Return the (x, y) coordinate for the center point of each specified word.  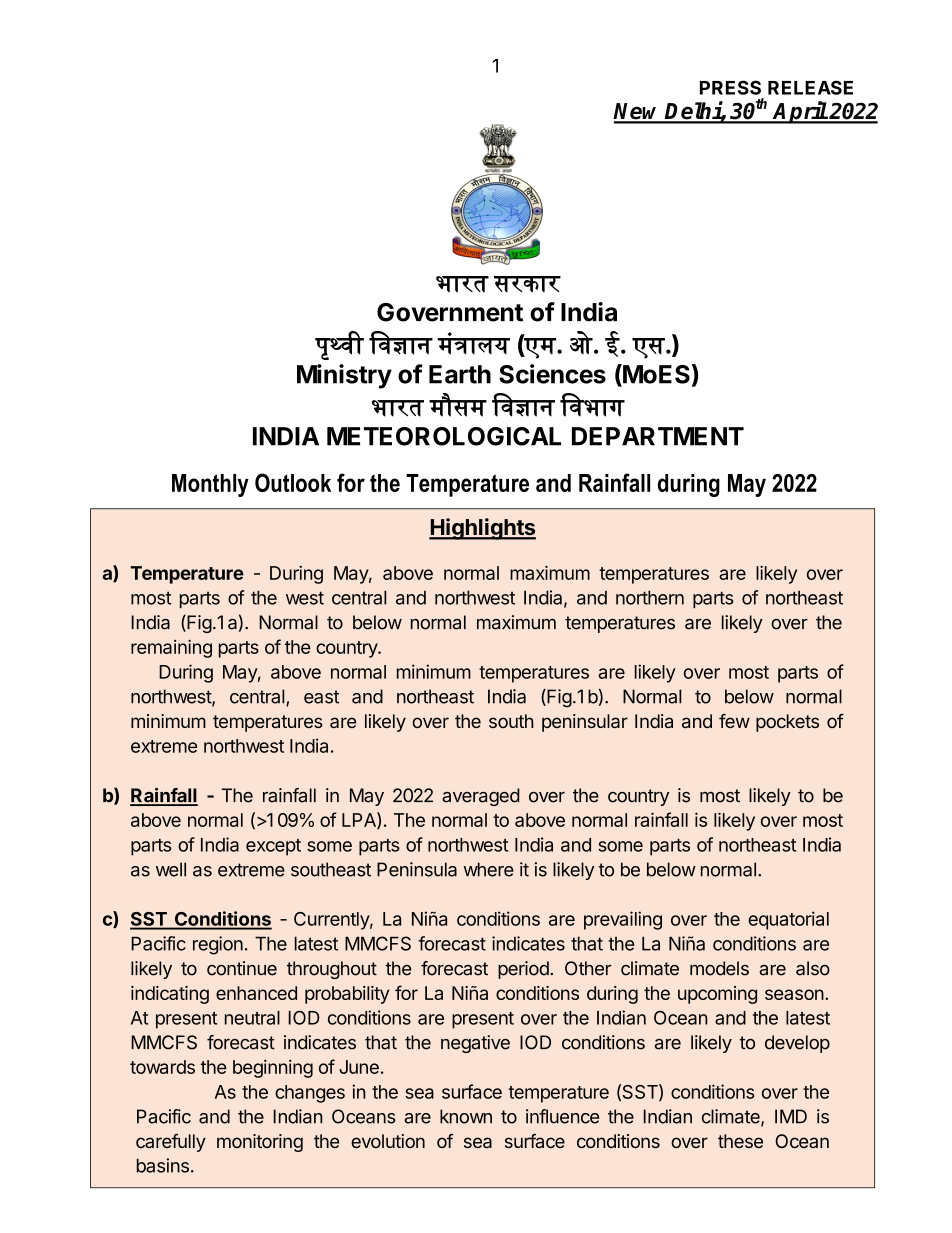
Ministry (344, 376)
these (740, 1141)
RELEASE (810, 87)
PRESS (730, 87)
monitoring (260, 1143)
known (466, 1116)
